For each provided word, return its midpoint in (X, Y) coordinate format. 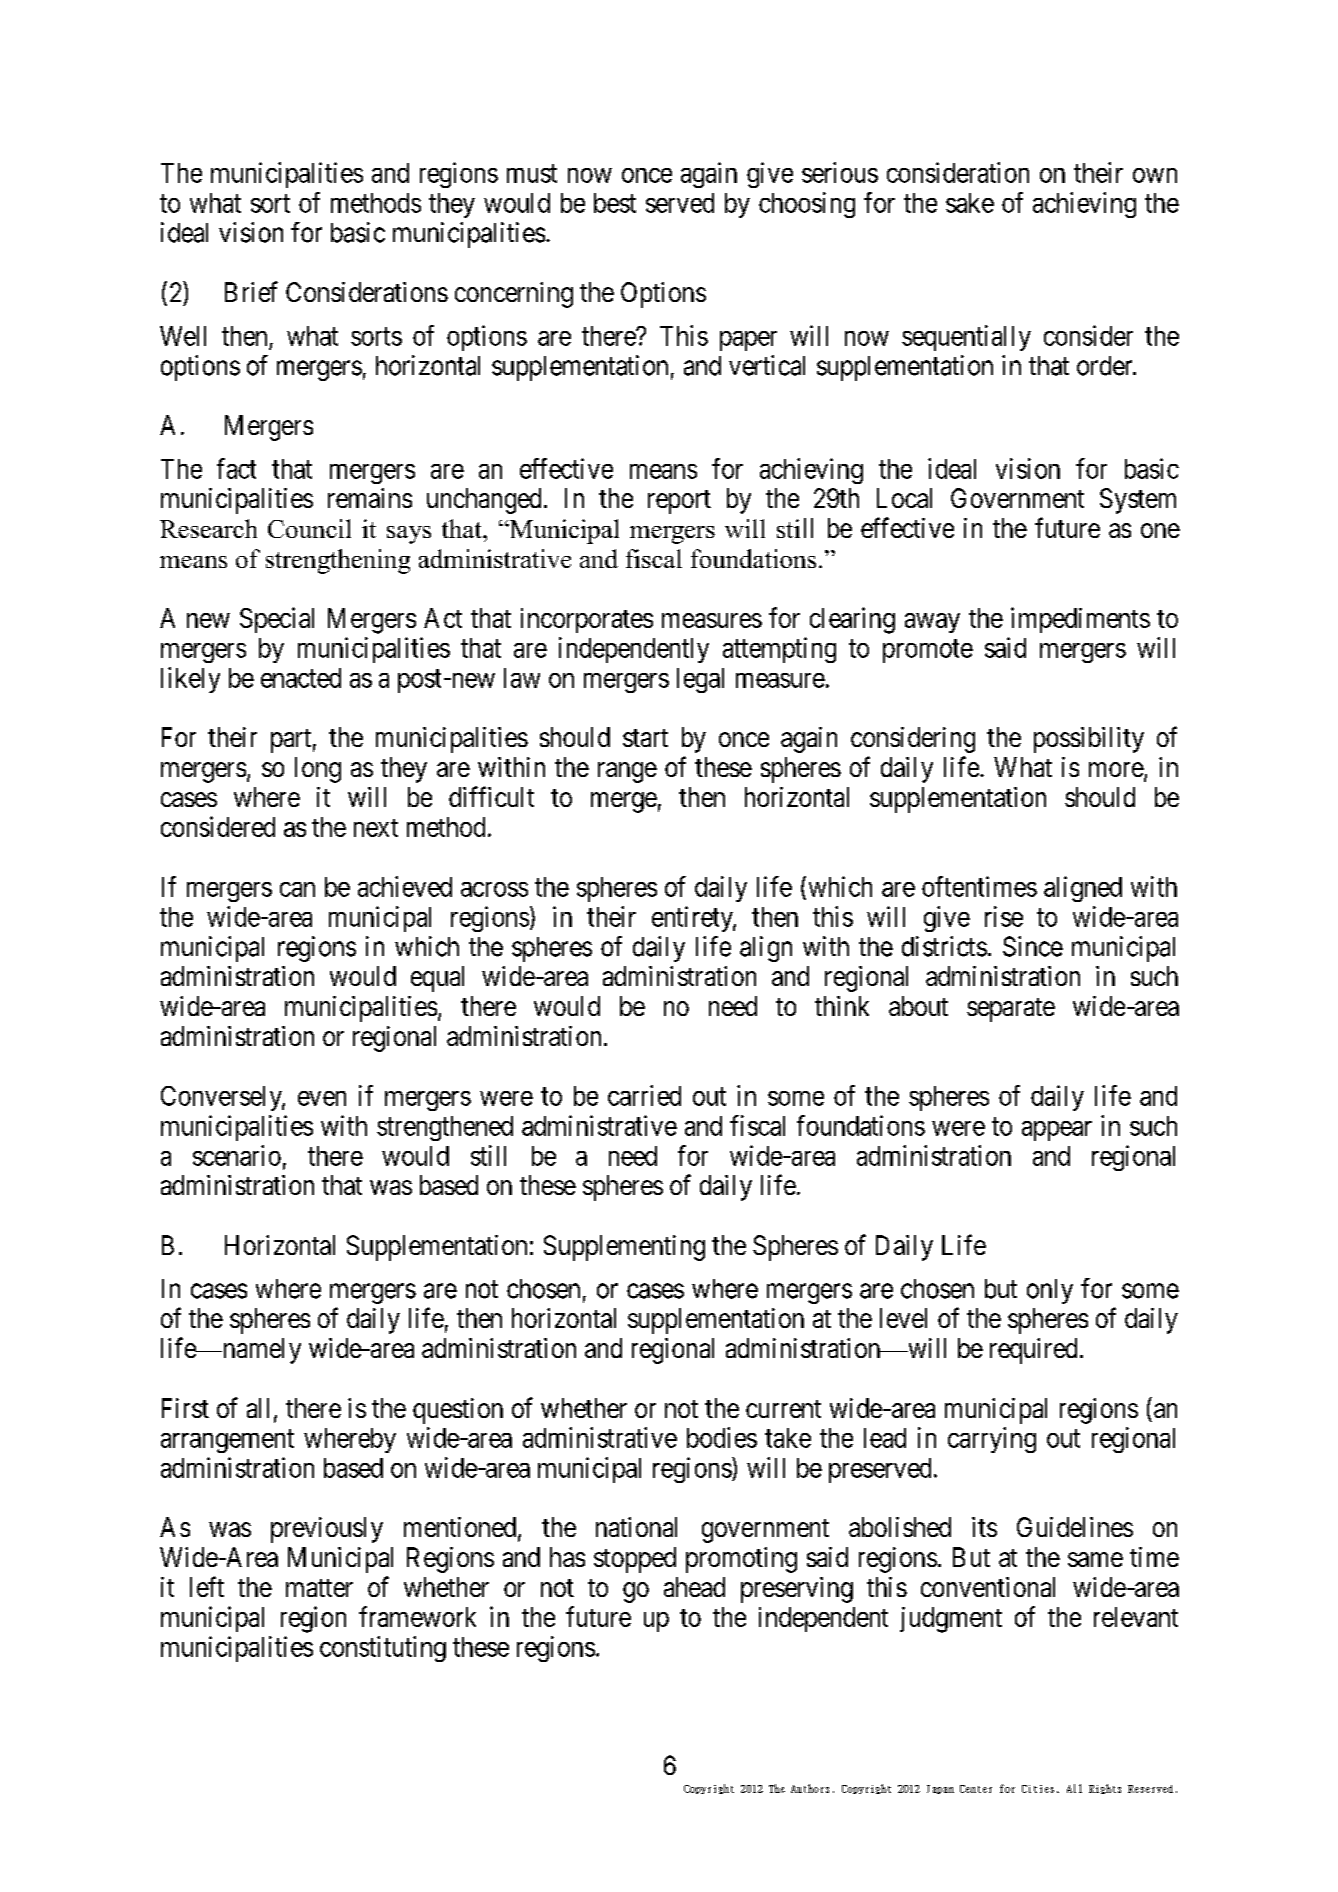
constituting (383, 1649)
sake (970, 203)
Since (1033, 946)
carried (644, 1095)
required (1033, 1351)
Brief (251, 291)
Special (277, 620)
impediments (1080, 620)
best (615, 203)
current (783, 1409)
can (297, 889)
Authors (810, 1788)
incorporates (587, 620)
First (185, 1408)
